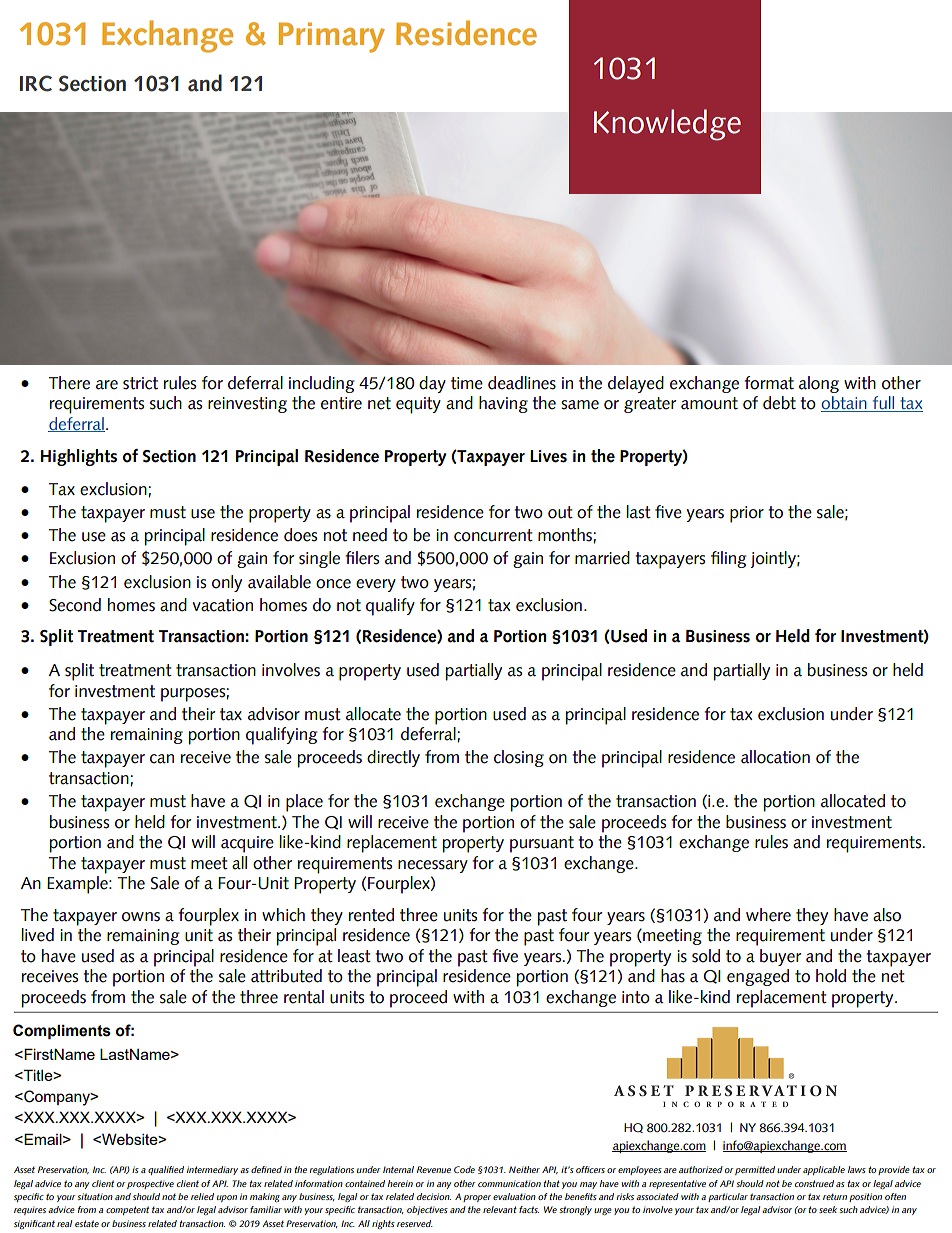 The width and height of the page is (952, 1233). I want to click on allocation, so click(775, 757).
